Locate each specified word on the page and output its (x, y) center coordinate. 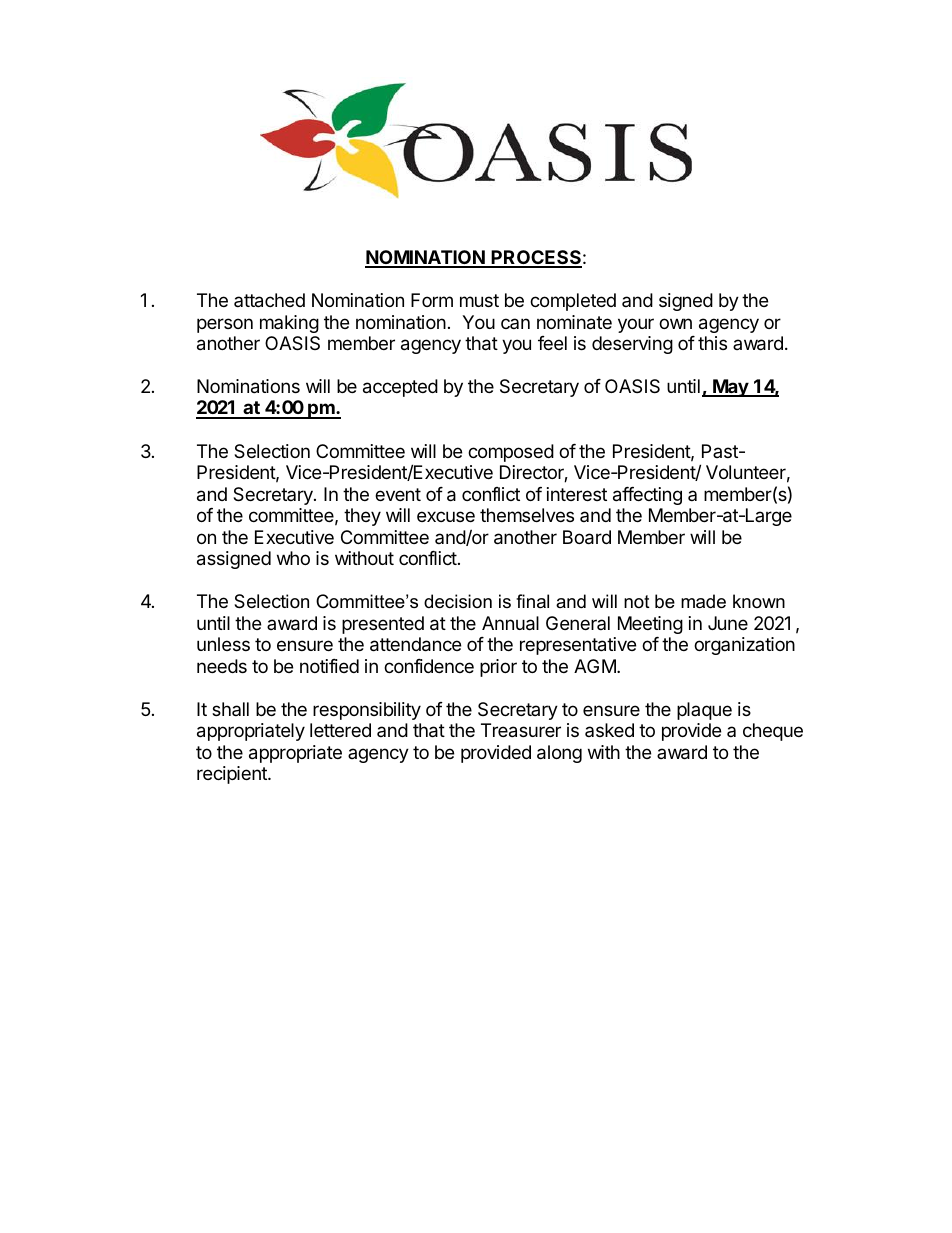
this (712, 343)
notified (329, 666)
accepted (400, 388)
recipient (233, 775)
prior (498, 668)
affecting (647, 496)
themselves (527, 515)
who (293, 558)
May (730, 388)
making (289, 324)
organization (744, 646)
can (515, 323)
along (559, 754)
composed (511, 453)
